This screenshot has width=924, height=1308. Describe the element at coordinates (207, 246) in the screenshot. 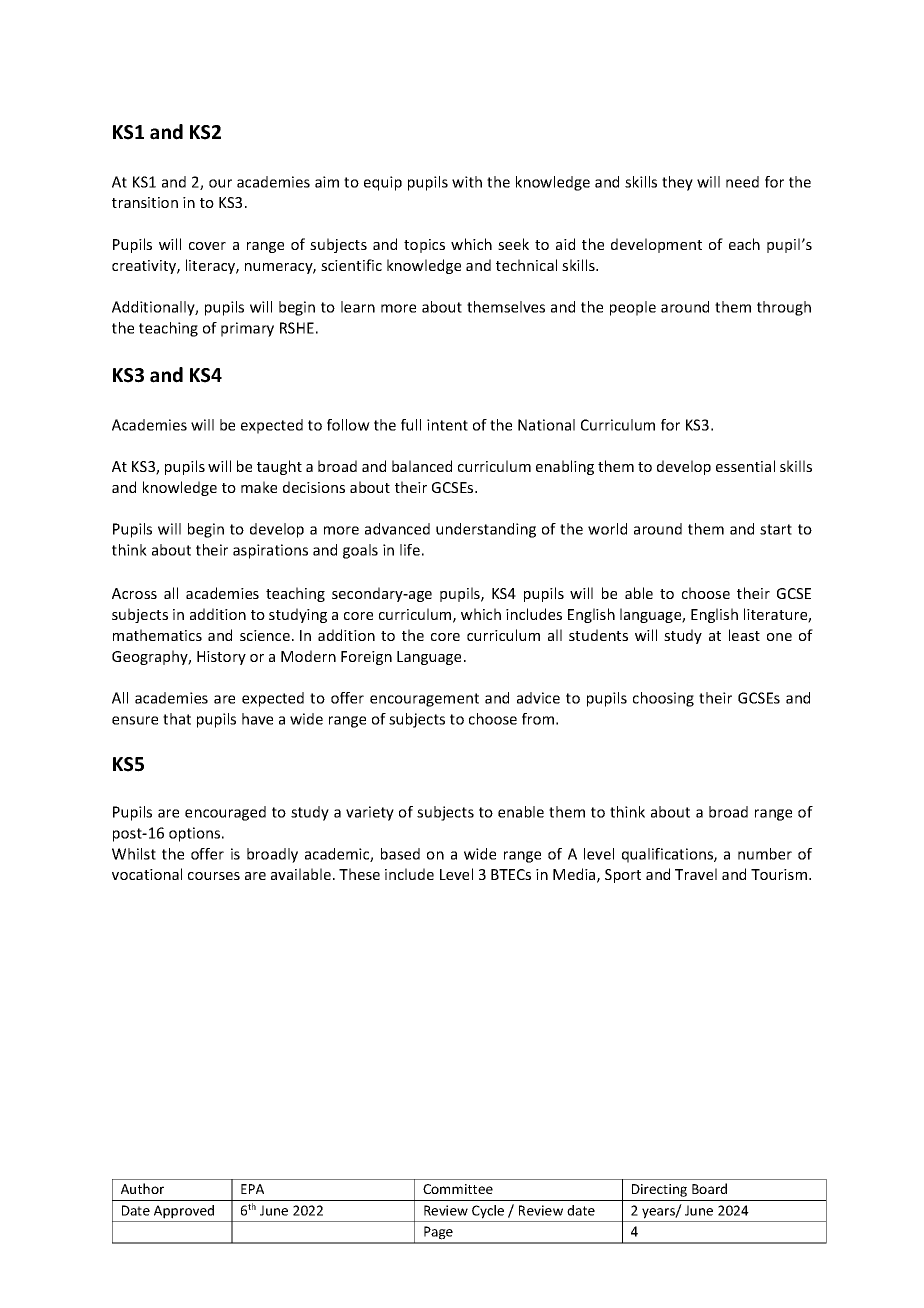

I see `cover` at that location.
